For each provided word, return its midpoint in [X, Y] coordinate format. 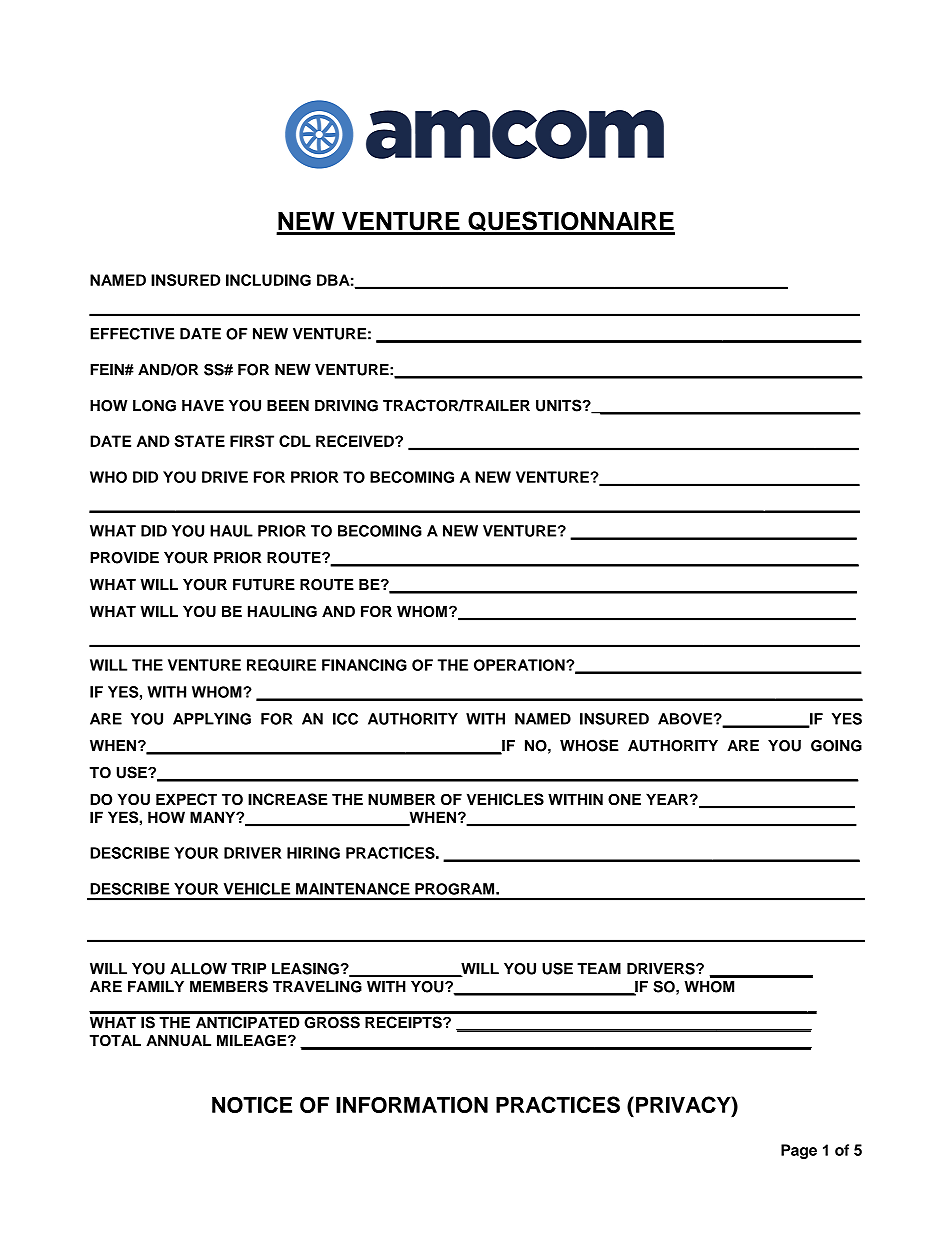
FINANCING [364, 665]
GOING [836, 746]
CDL [295, 441]
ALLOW [198, 969]
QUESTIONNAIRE [570, 222]
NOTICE [252, 1104]
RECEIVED [356, 441]
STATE [200, 441]
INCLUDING [268, 280]
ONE [624, 799]
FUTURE [264, 585]
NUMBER [401, 799]
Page [799, 1151]
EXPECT [186, 799]
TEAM [599, 969]
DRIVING [346, 406]
